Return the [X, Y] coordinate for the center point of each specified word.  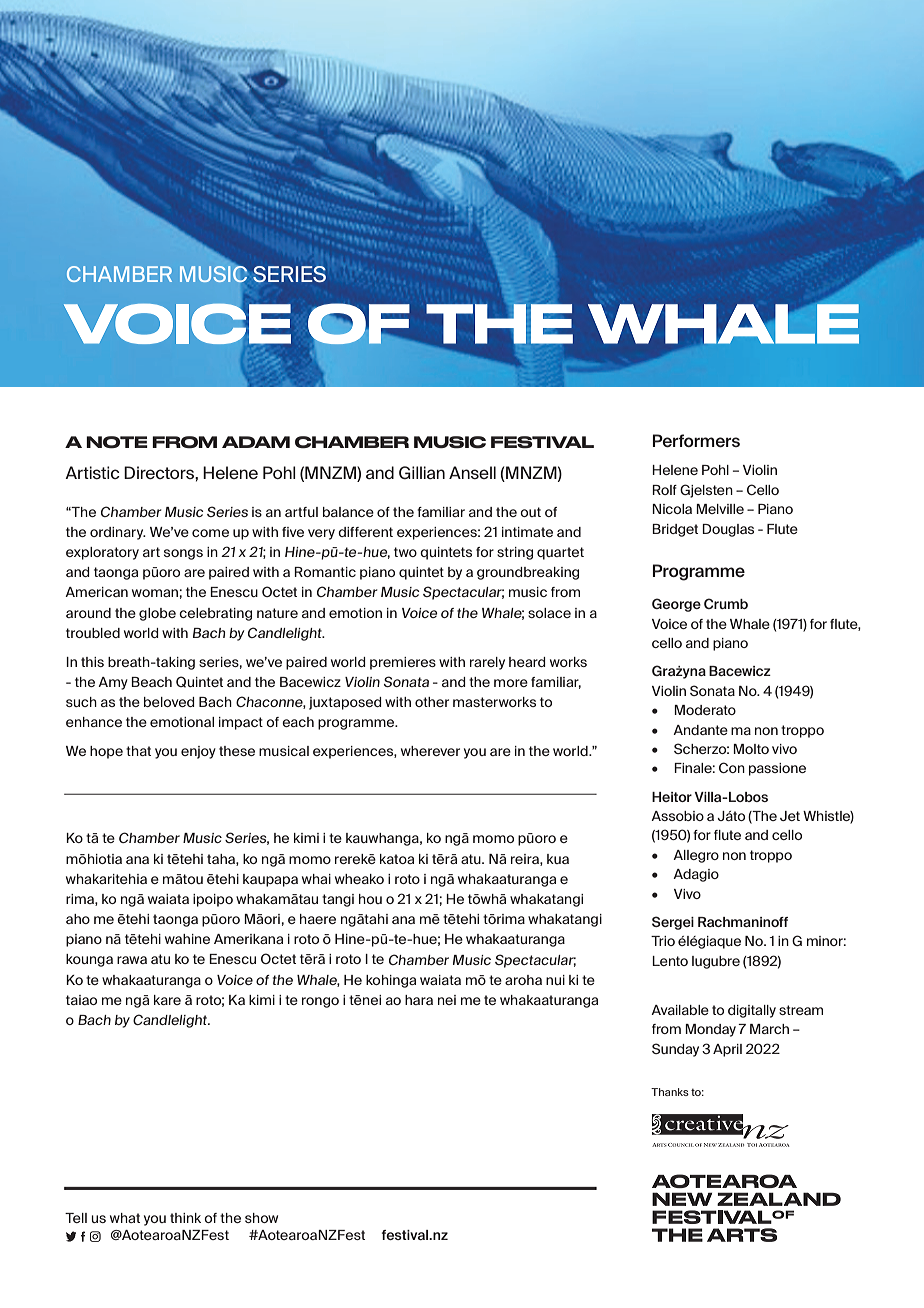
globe [157, 614]
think [185, 1218]
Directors [160, 472]
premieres [403, 663]
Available [680, 1010]
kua [558, 859]
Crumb [726, 603]
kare [167, 1000]
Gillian [422, 472]
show [261, 1218]
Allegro [696, 856]
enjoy [198, 752]
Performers [696, 441]
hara [419, 1000]
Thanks [670, 1092]
